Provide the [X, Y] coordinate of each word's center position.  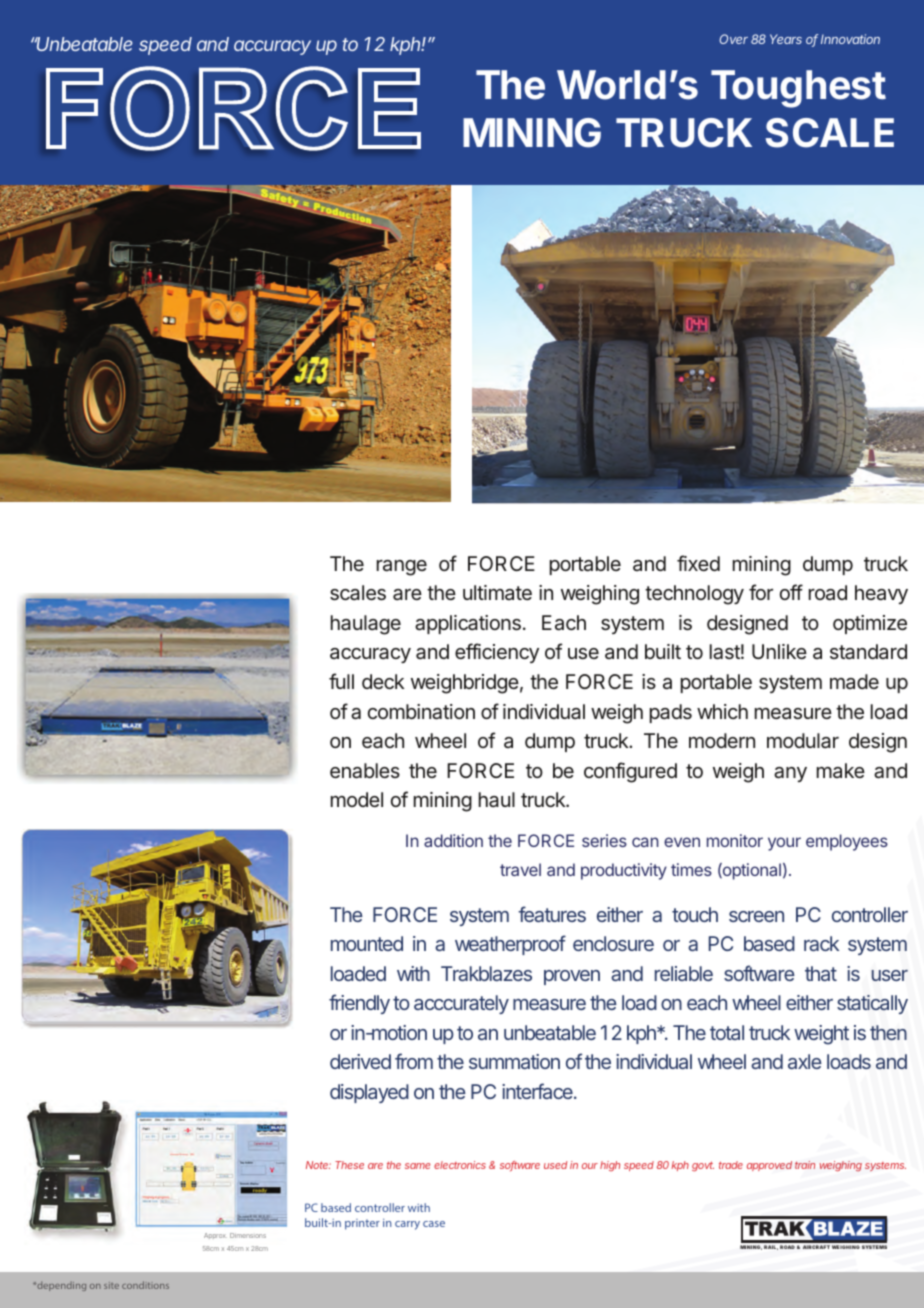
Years [786, 39]
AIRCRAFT [816, 1247]
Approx [215, 1236]
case [434, 1224]
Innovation [850, 39]
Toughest [798, 89]
